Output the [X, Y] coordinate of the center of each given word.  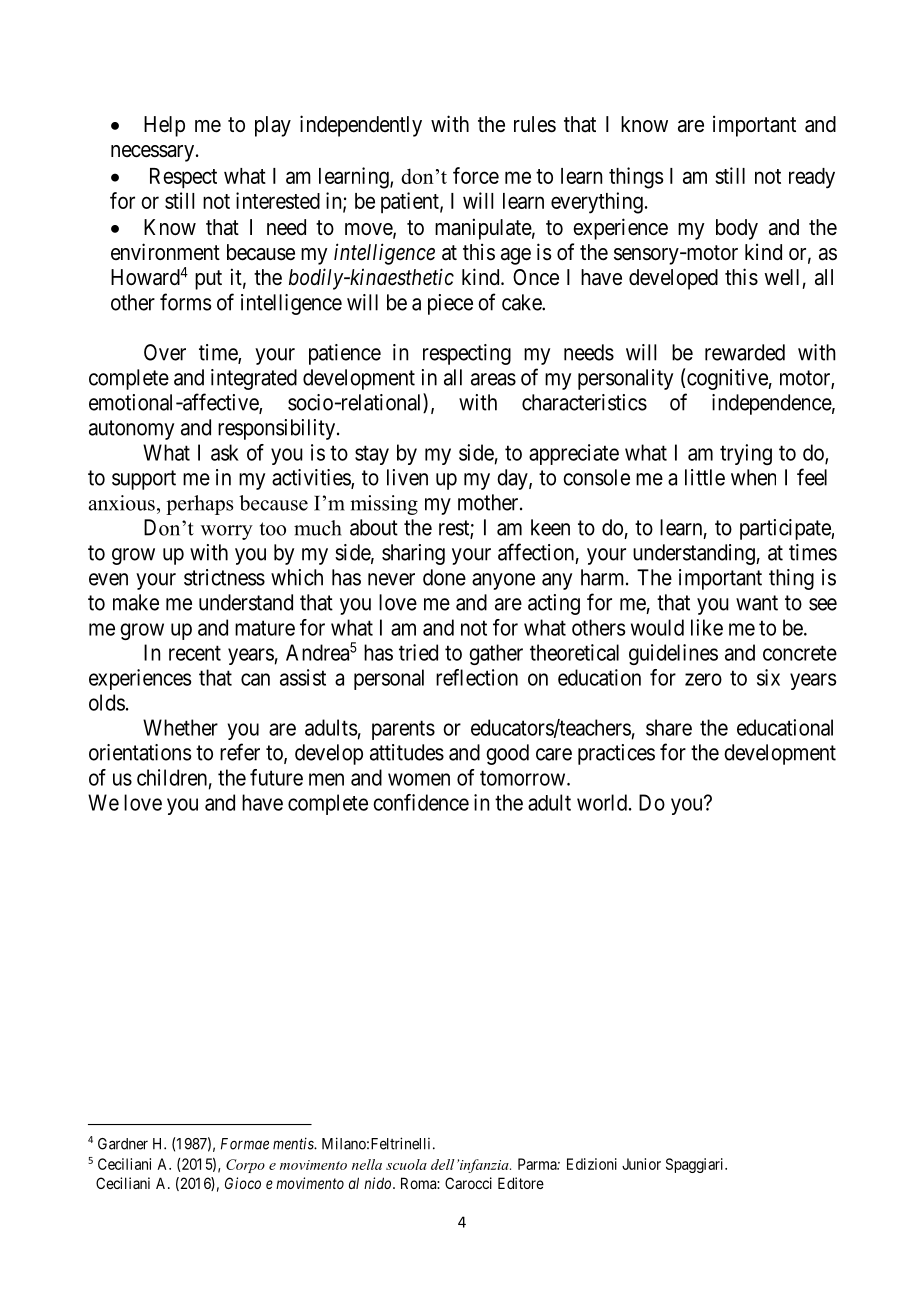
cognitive [728, 379]
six [768, 677]
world [602, 802]
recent [195, 653]
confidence [421, 802]
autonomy [131, 430]
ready [812, 178]
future [276, 777]
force [476, 175]
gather [496, 654]
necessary [152, 153]
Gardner [123, 1144]
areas [493, 379]
